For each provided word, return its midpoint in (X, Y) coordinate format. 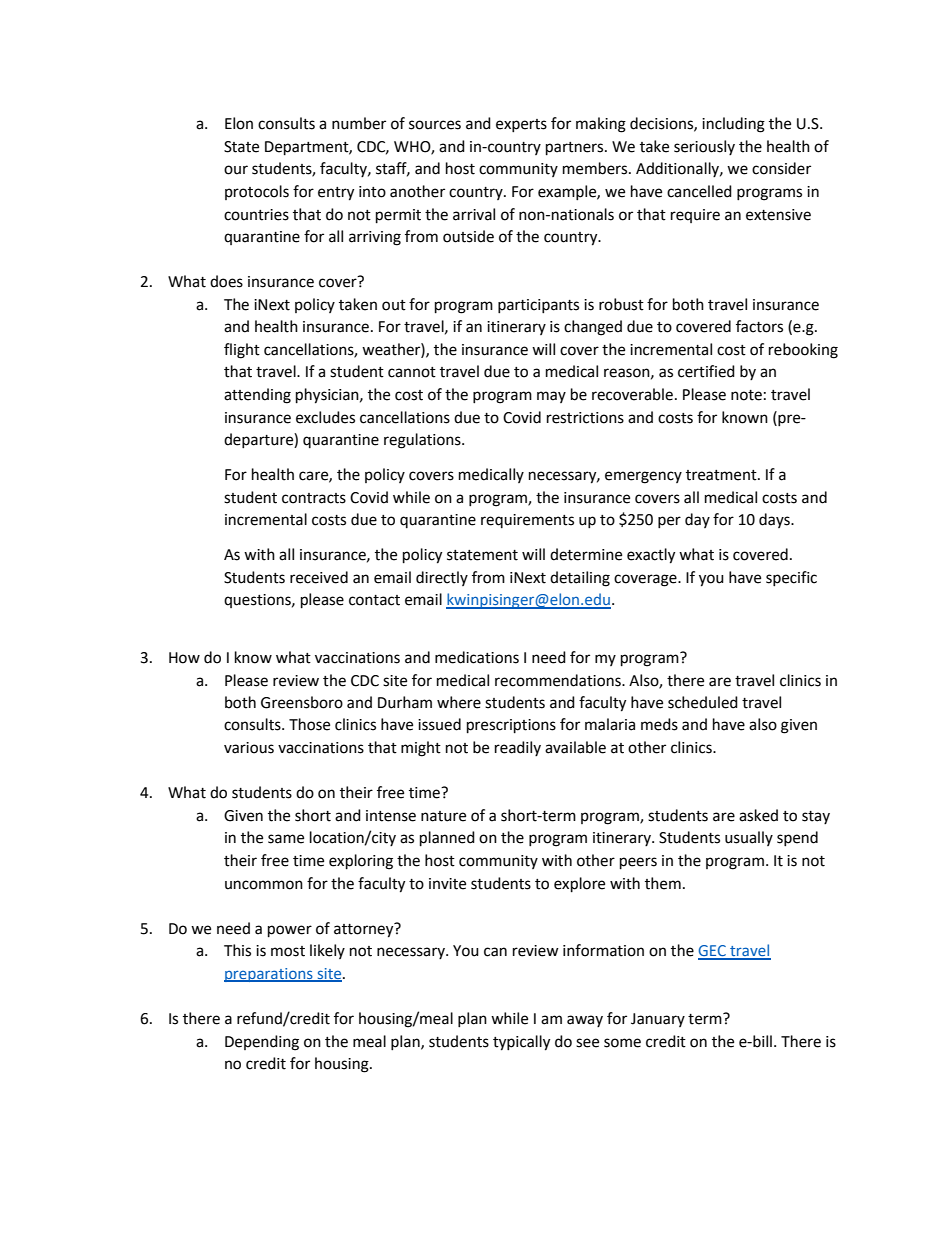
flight (242, 351)
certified (706, 371)
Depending (262, 1043)
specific (791, 578)
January (658, 1020)
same (286, 839)
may (551, 397)
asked (758, 815)
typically (521, 1043)
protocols (257, 192)
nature (443, 816)
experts (521, 125)
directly (442, 578)
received (319, 577)
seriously (704, 147)
